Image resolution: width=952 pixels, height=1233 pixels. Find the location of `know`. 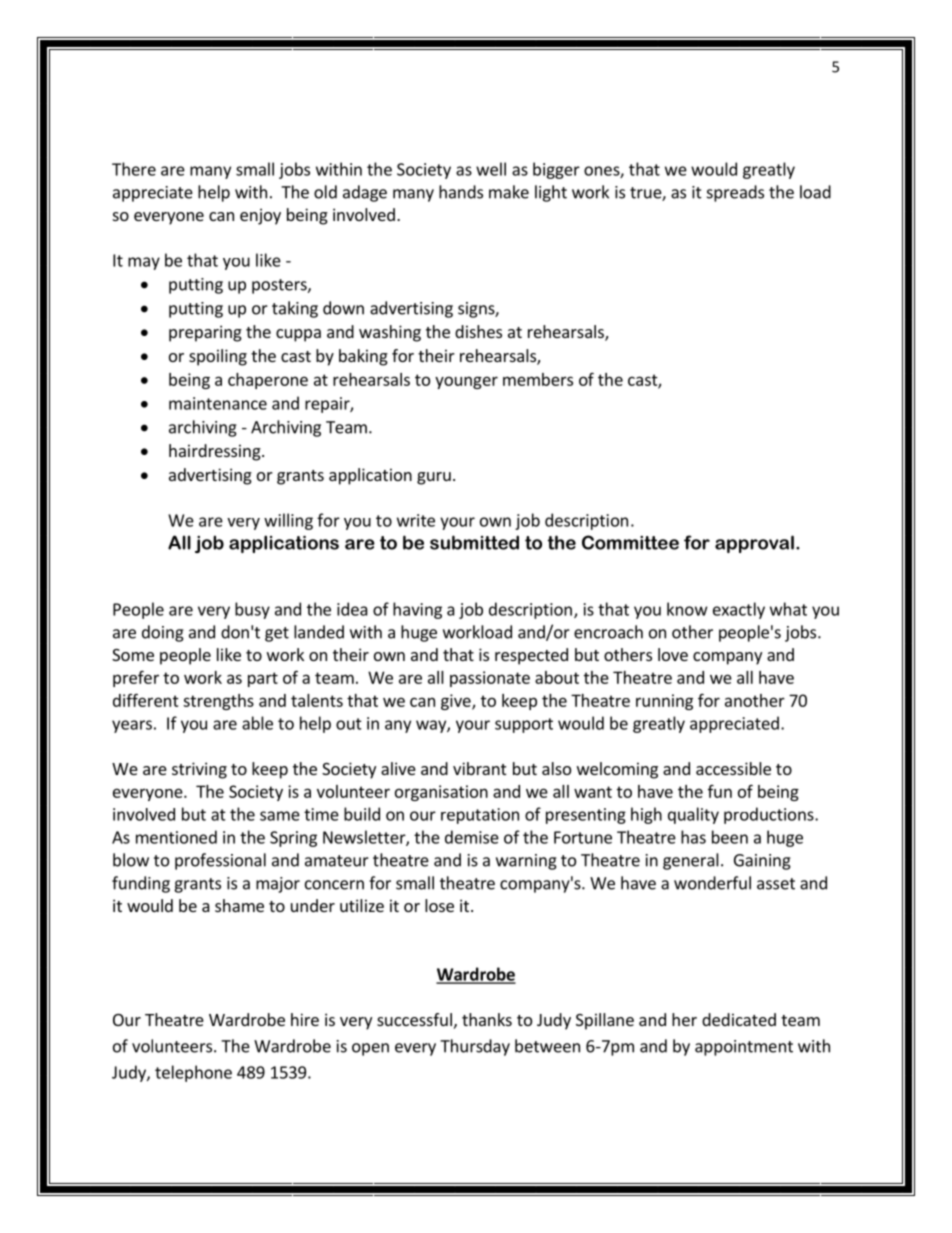

know is located at coordinates (687, 609).
